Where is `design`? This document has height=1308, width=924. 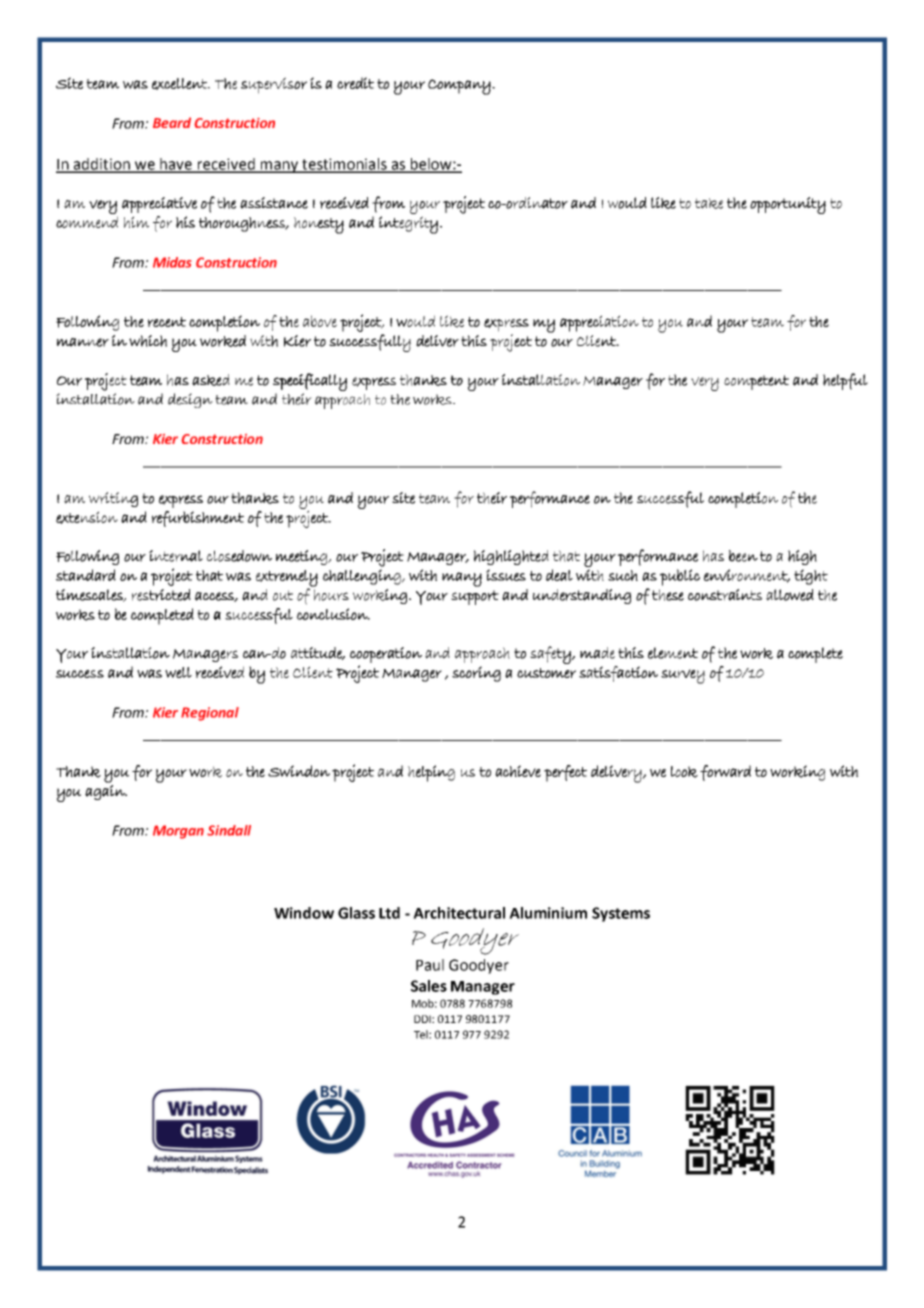
design is located at coordinates (190, 400).
